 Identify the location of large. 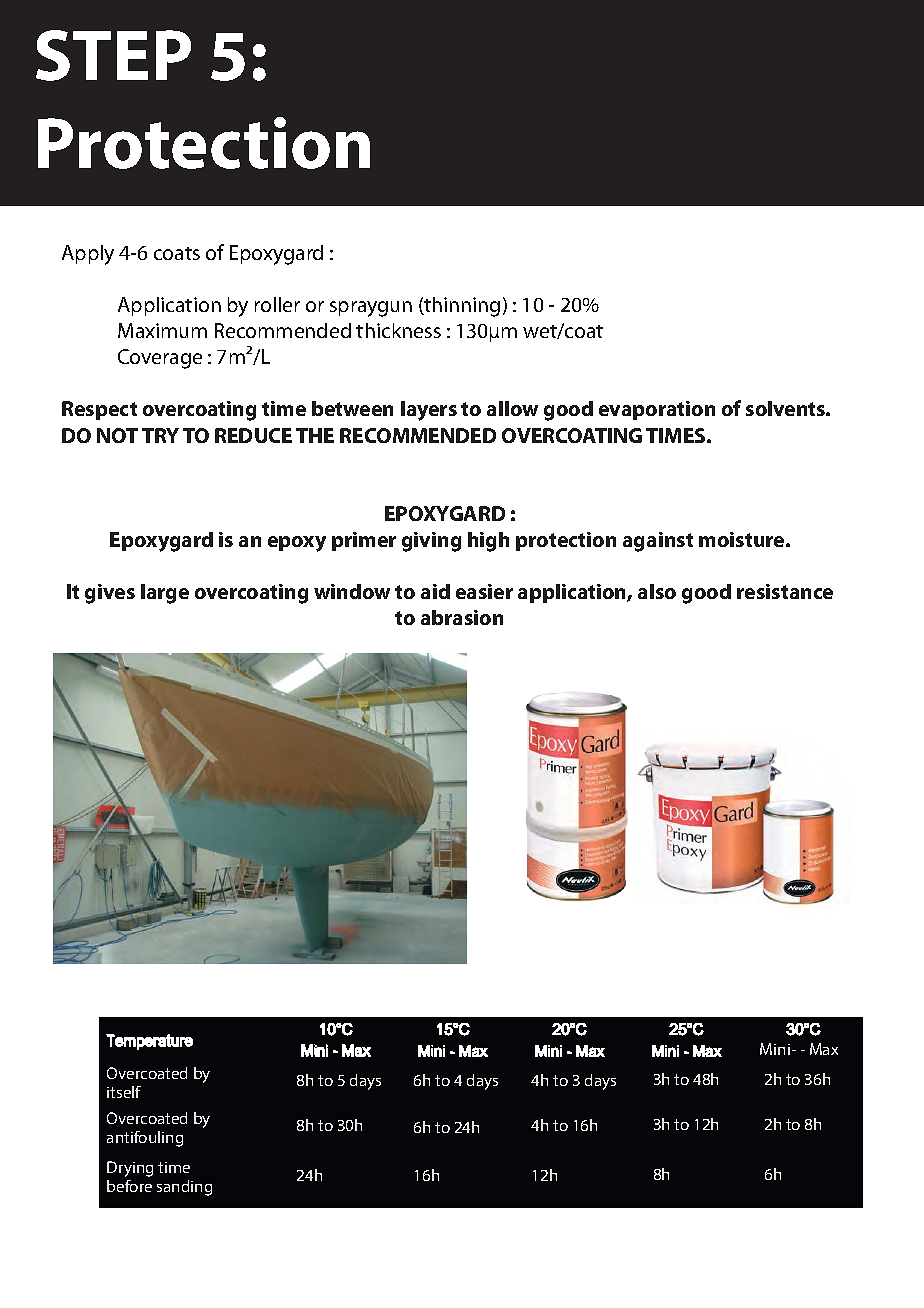
(165, 594).
